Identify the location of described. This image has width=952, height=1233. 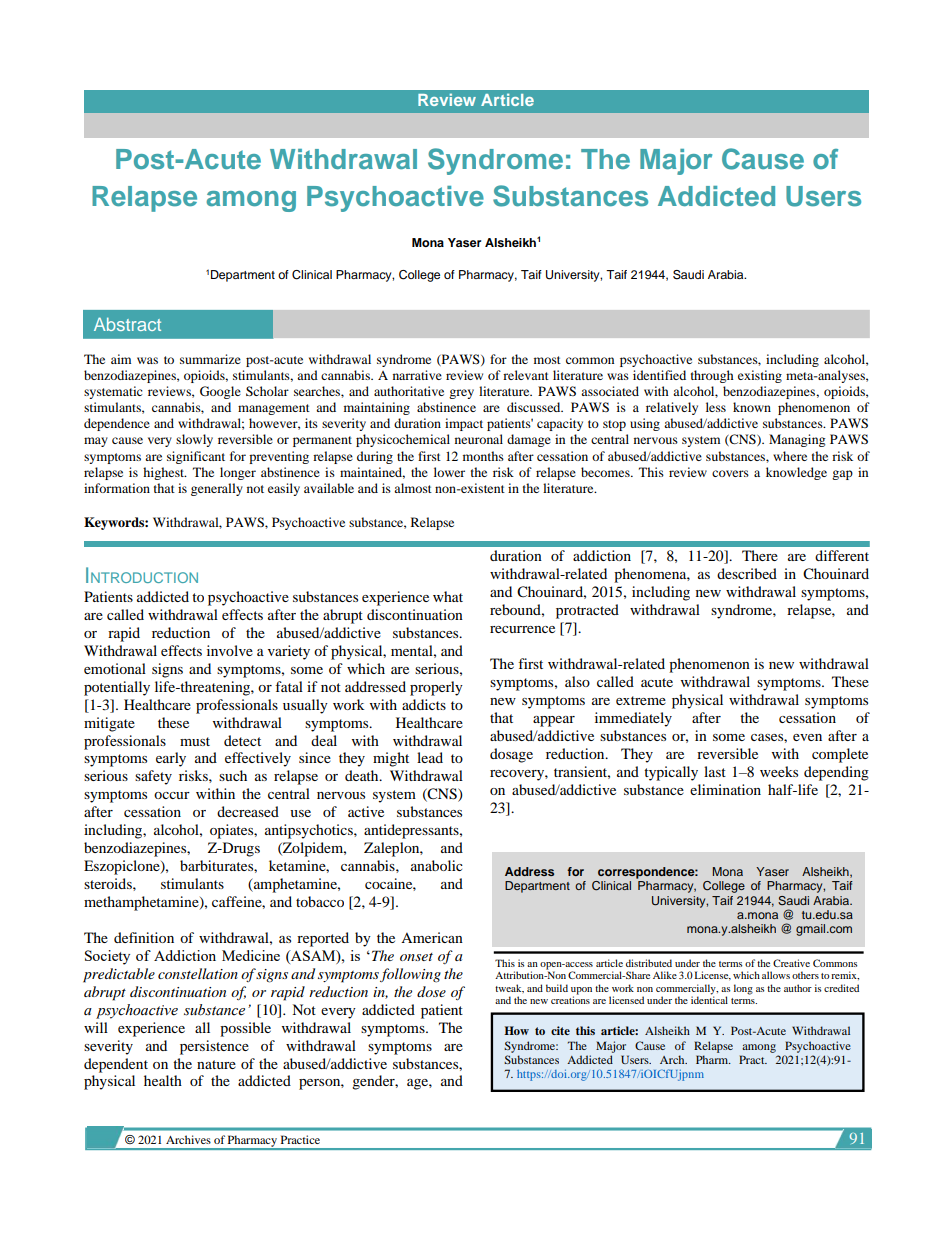
(747, 573).
